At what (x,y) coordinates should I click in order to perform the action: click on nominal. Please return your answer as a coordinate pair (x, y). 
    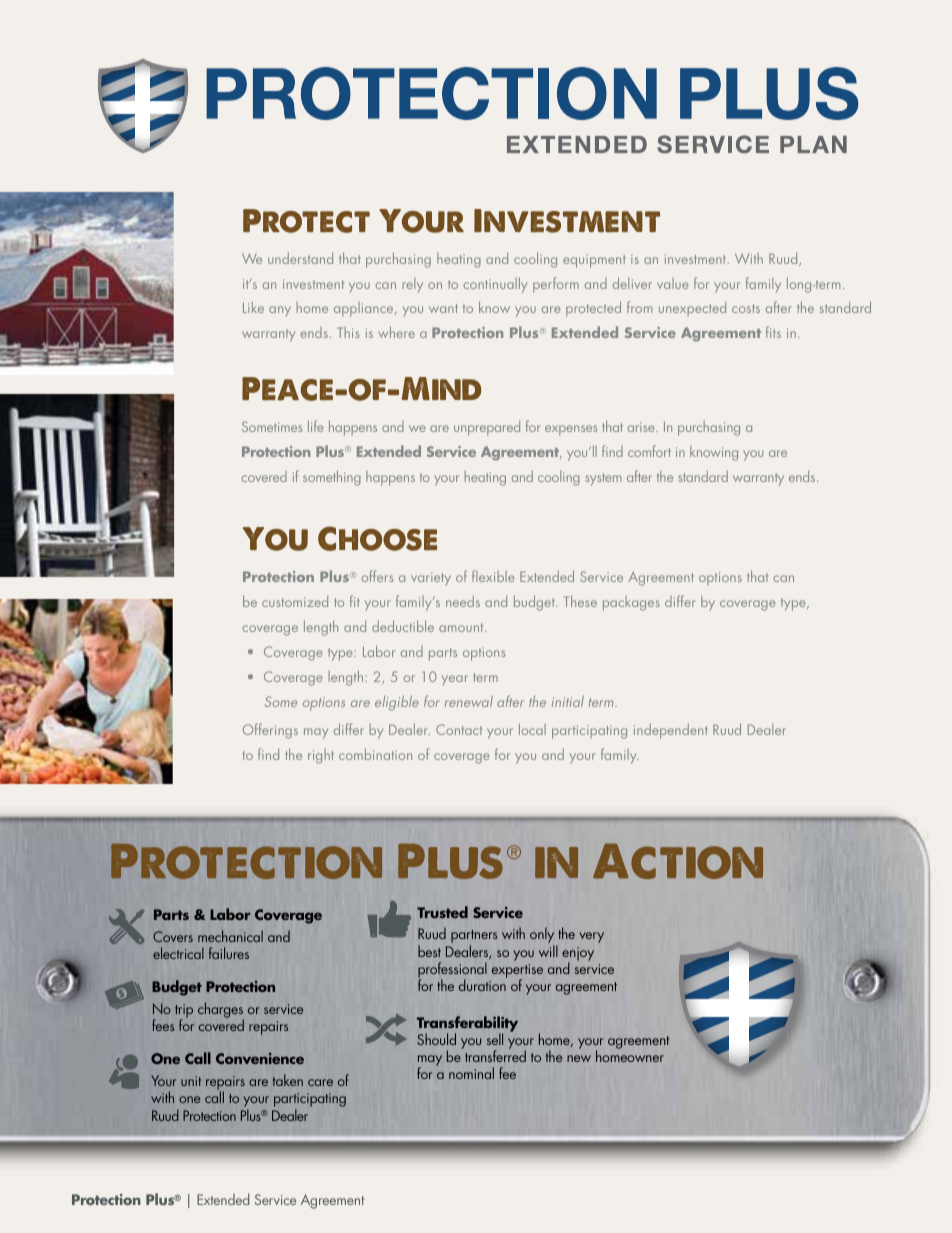
    Looking at the image, I should click on (471, 1073).
